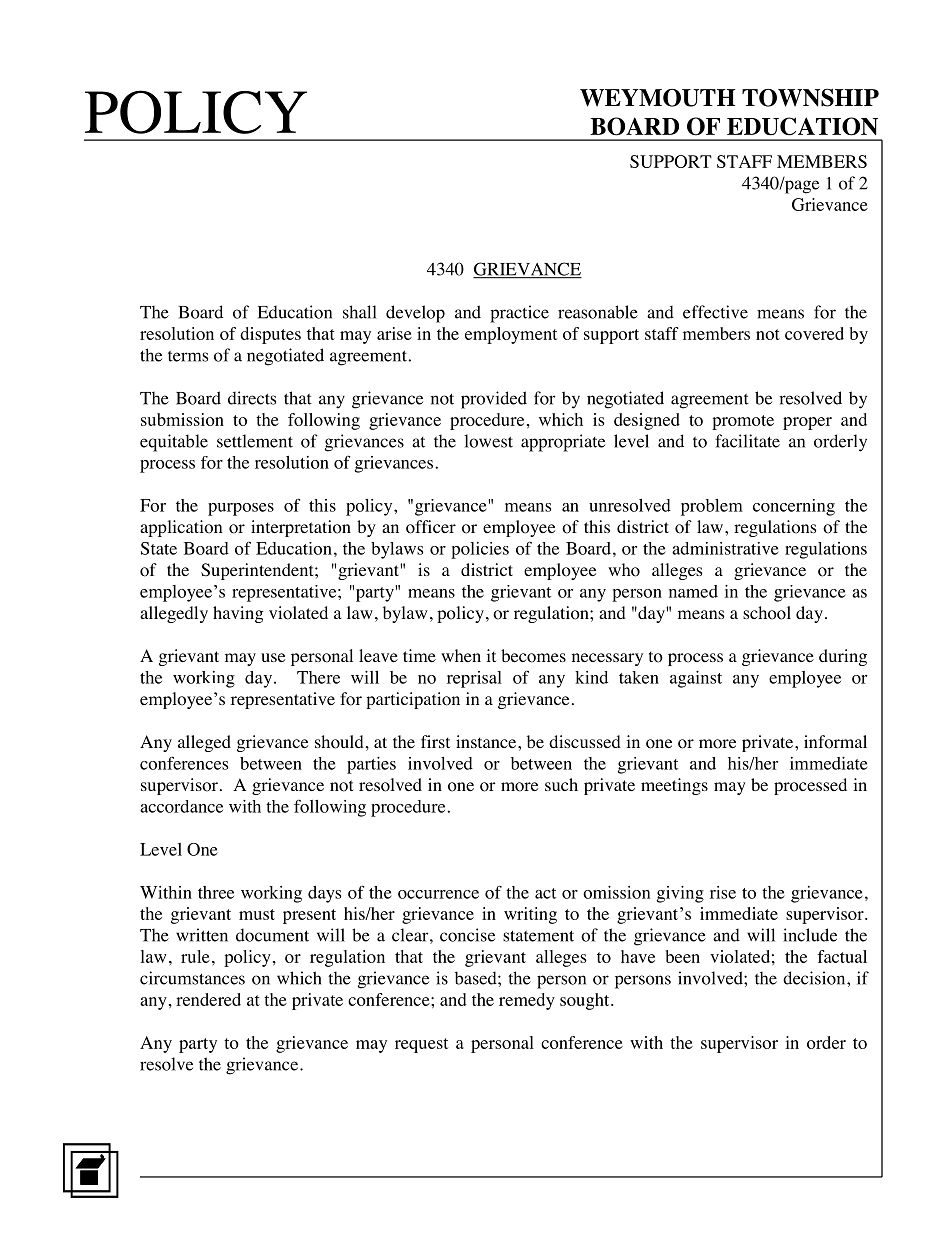 Image resolution: width=952 pixels, height=1233 pixels. What do you see at coordinates (527, 1001) in the screenshot?
I see `remedy` at bounding box center [527, 1001].
